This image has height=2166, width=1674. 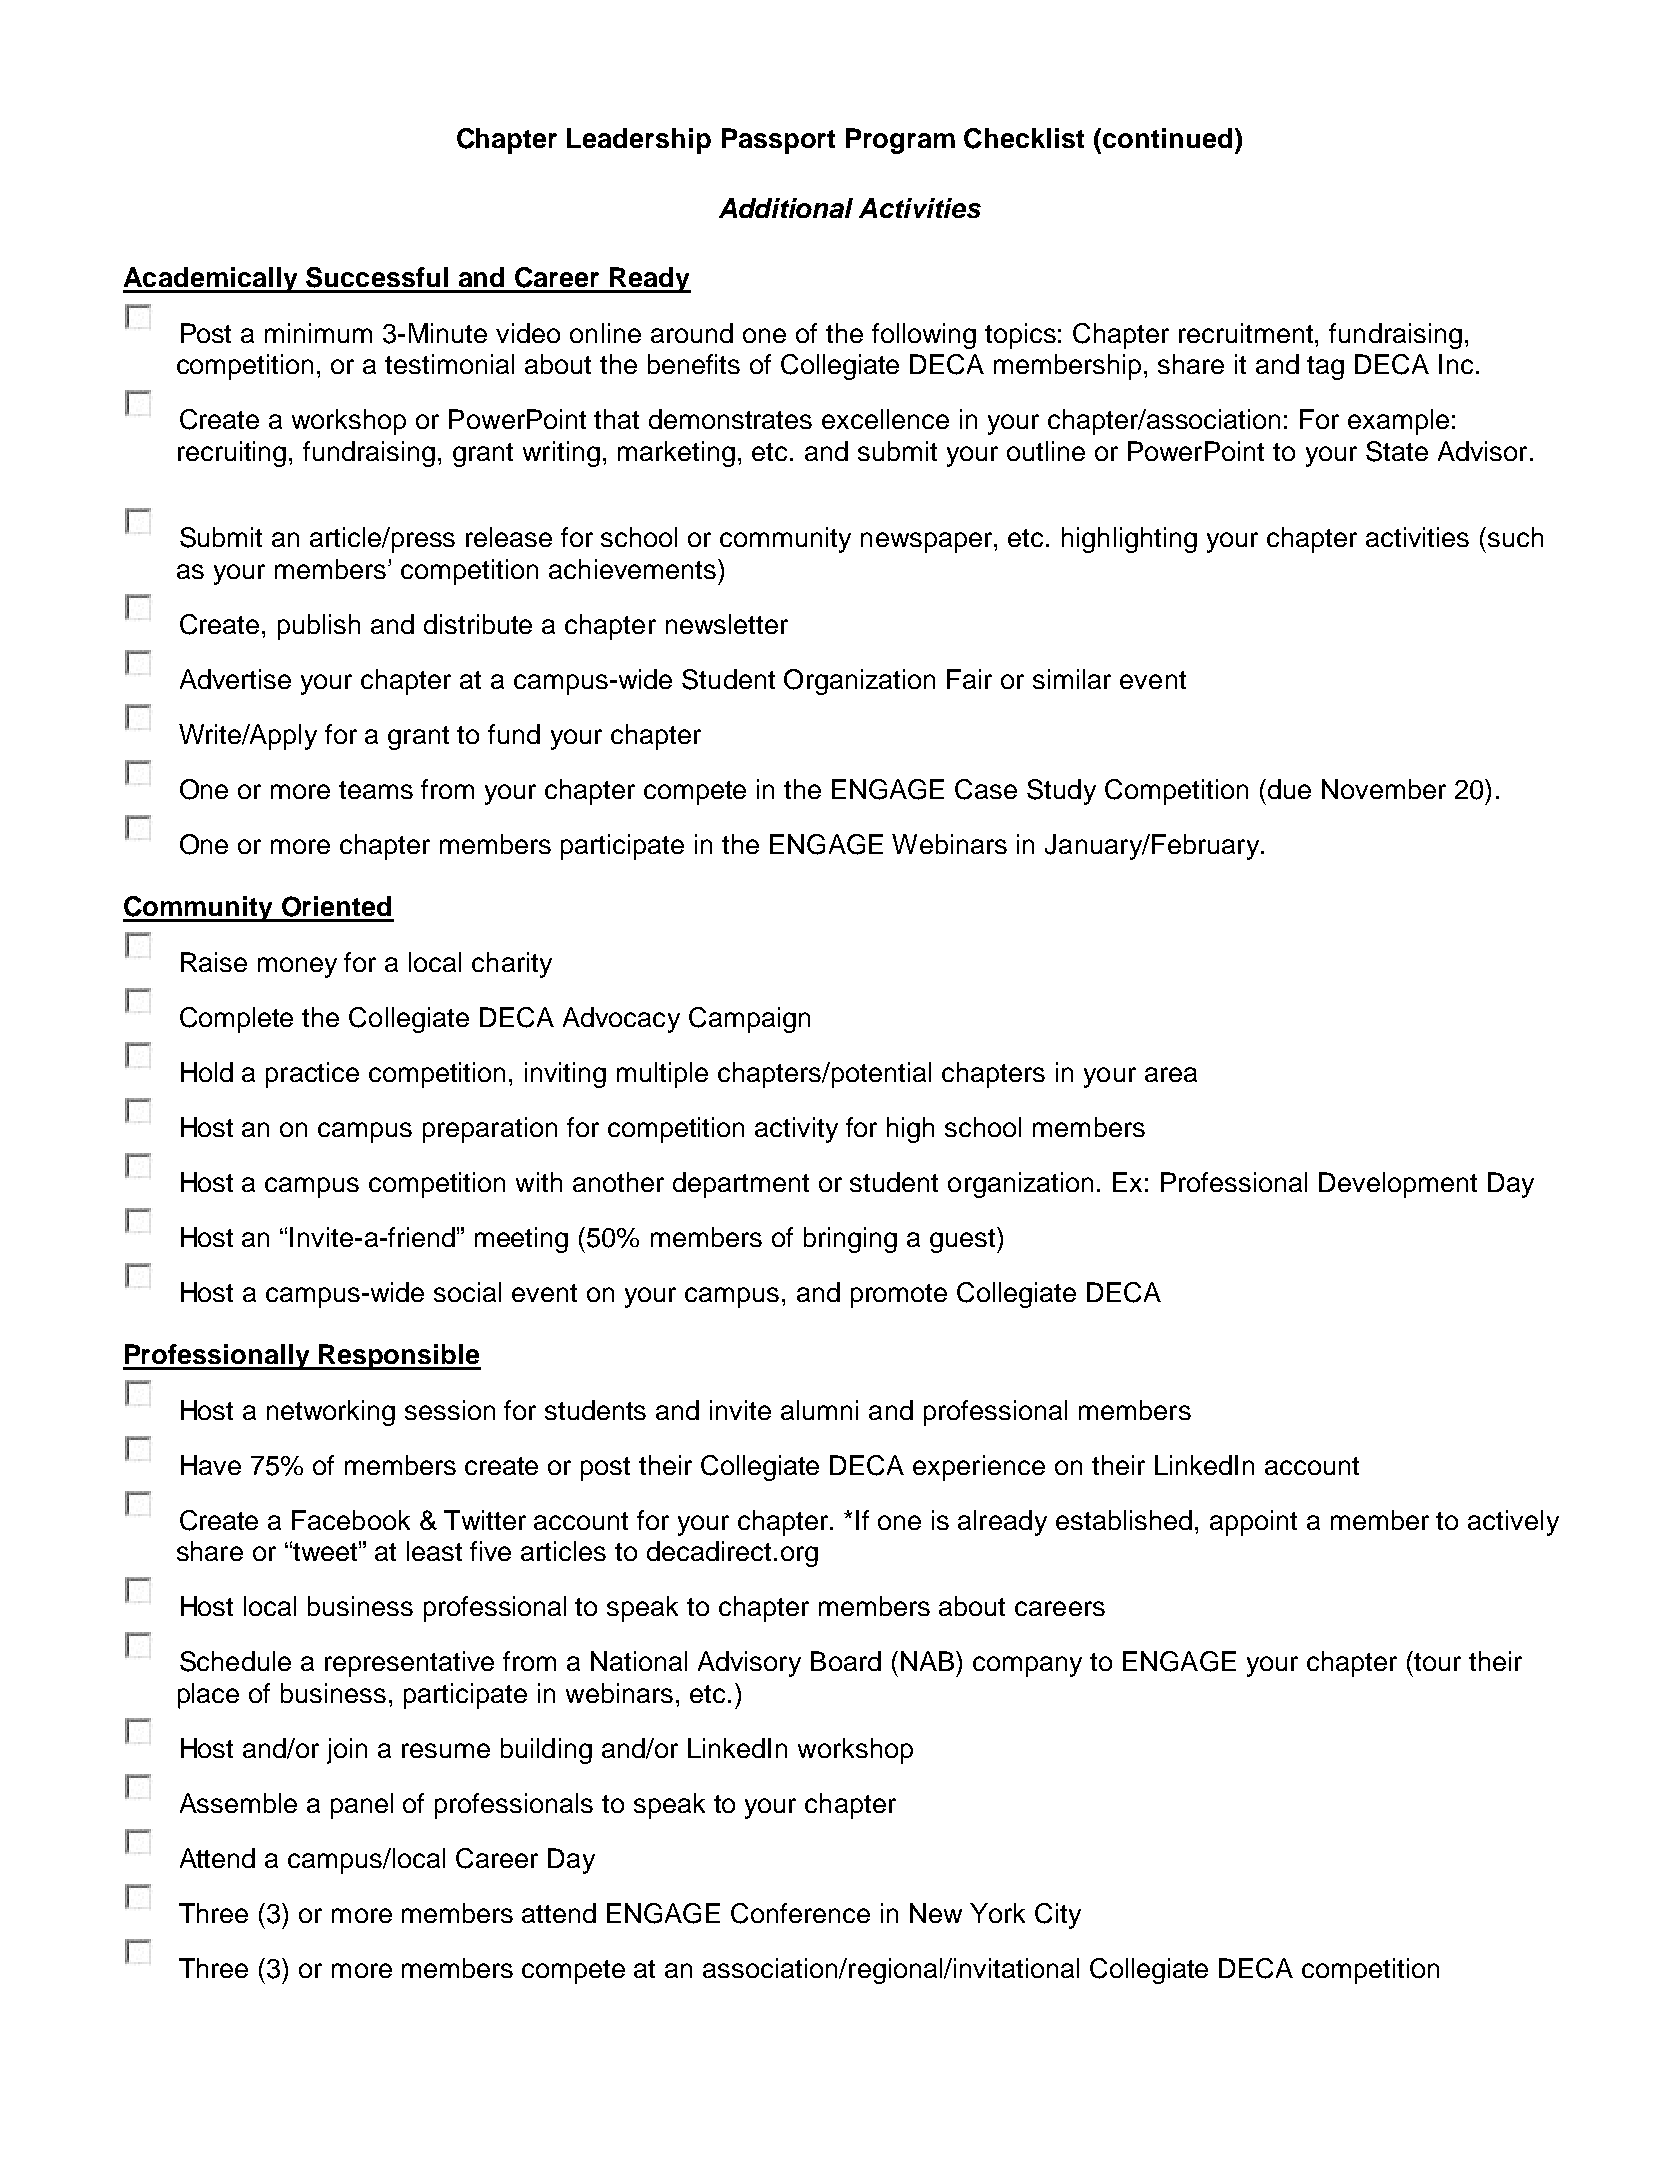 I want to click on Additional, so click(x=786, y=208).
